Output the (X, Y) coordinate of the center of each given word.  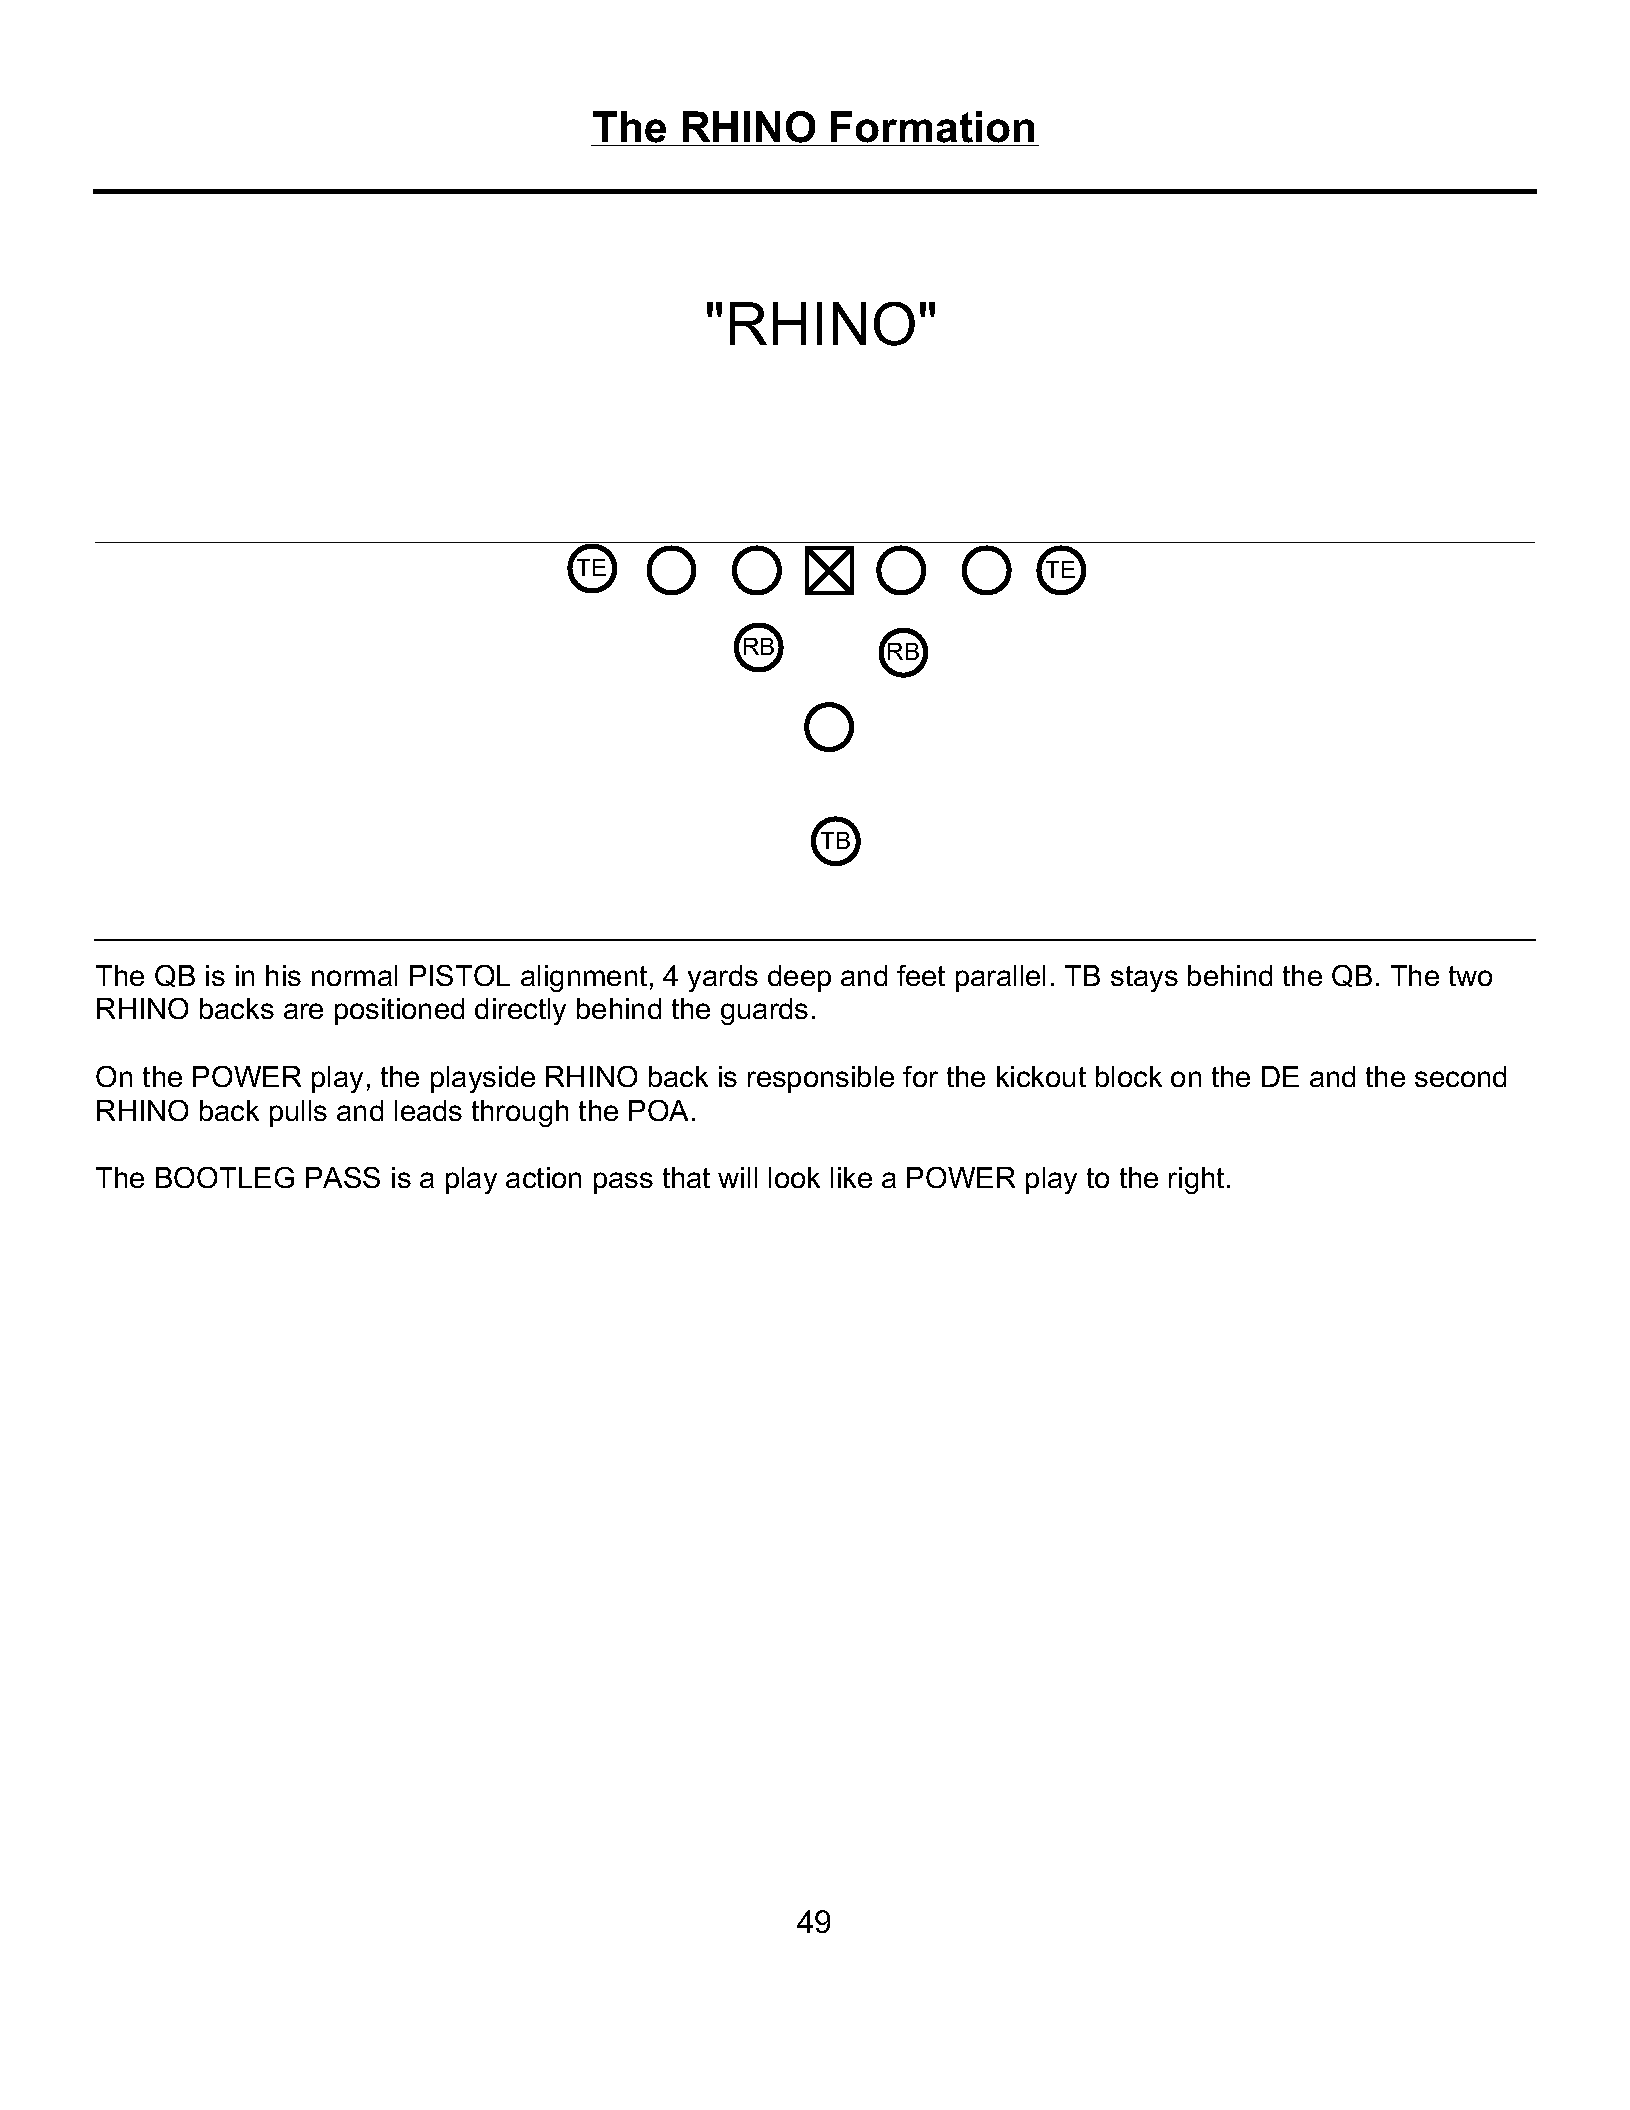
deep (799, 978)
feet (921, 975)
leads (428, 1110)
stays (1144, 979)
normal (354, 975)
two (1470, 976)
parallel (1000, 978)
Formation (933, 128)
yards (723, 978)
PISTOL (460, 975)
